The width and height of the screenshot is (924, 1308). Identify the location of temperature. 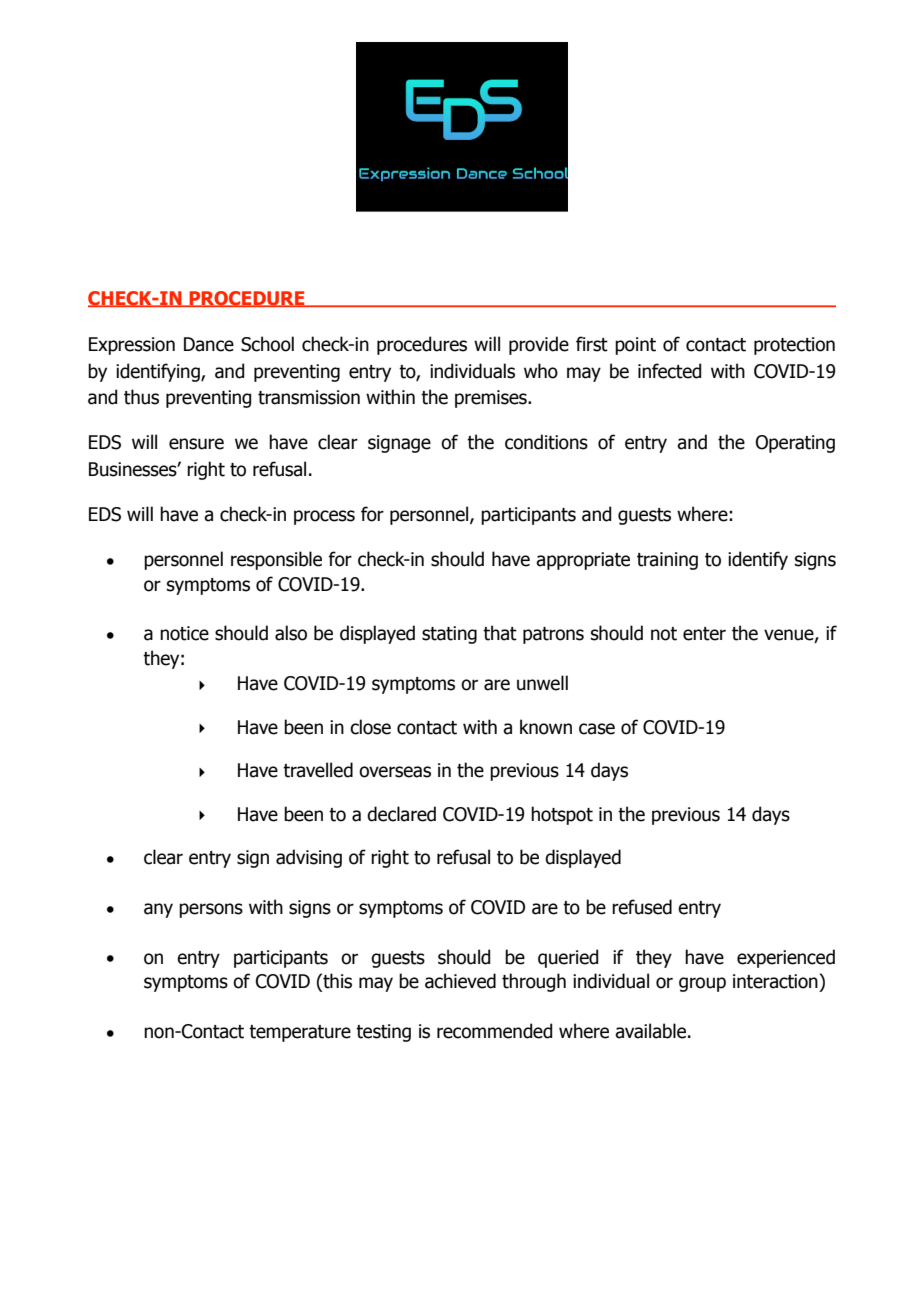
(300, 1033).
